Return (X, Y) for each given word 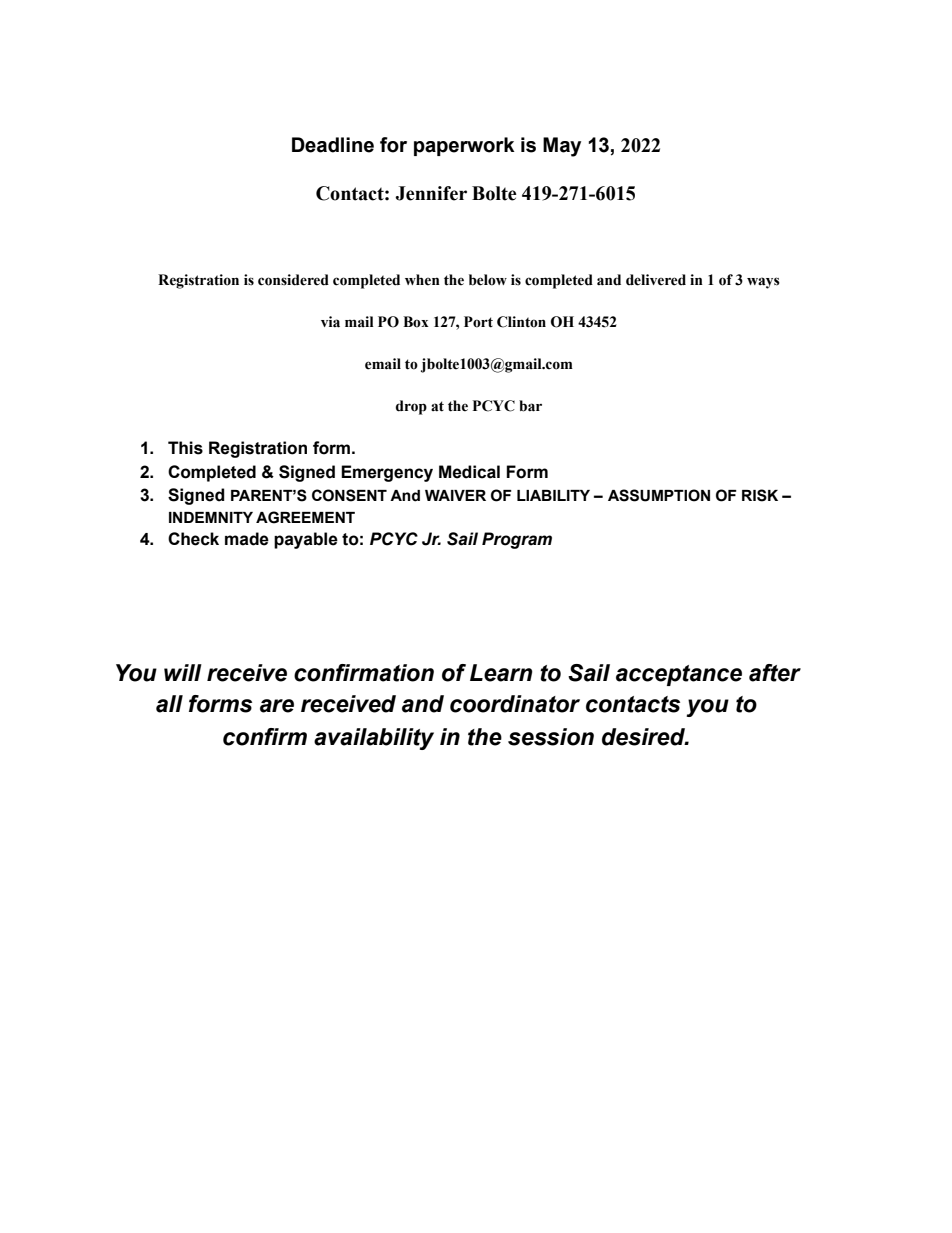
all (169, 704)
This (185, 448)
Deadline (333, 145)
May (562, 147)
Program (517, 540)
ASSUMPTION (659, 495)
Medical (469, 472)
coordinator (515, 704)
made (247, 539)
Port (478, 322)
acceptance (679, 675)
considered (293, 280)
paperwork (464, 146)
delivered (656, 280)
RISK (760, 495)
